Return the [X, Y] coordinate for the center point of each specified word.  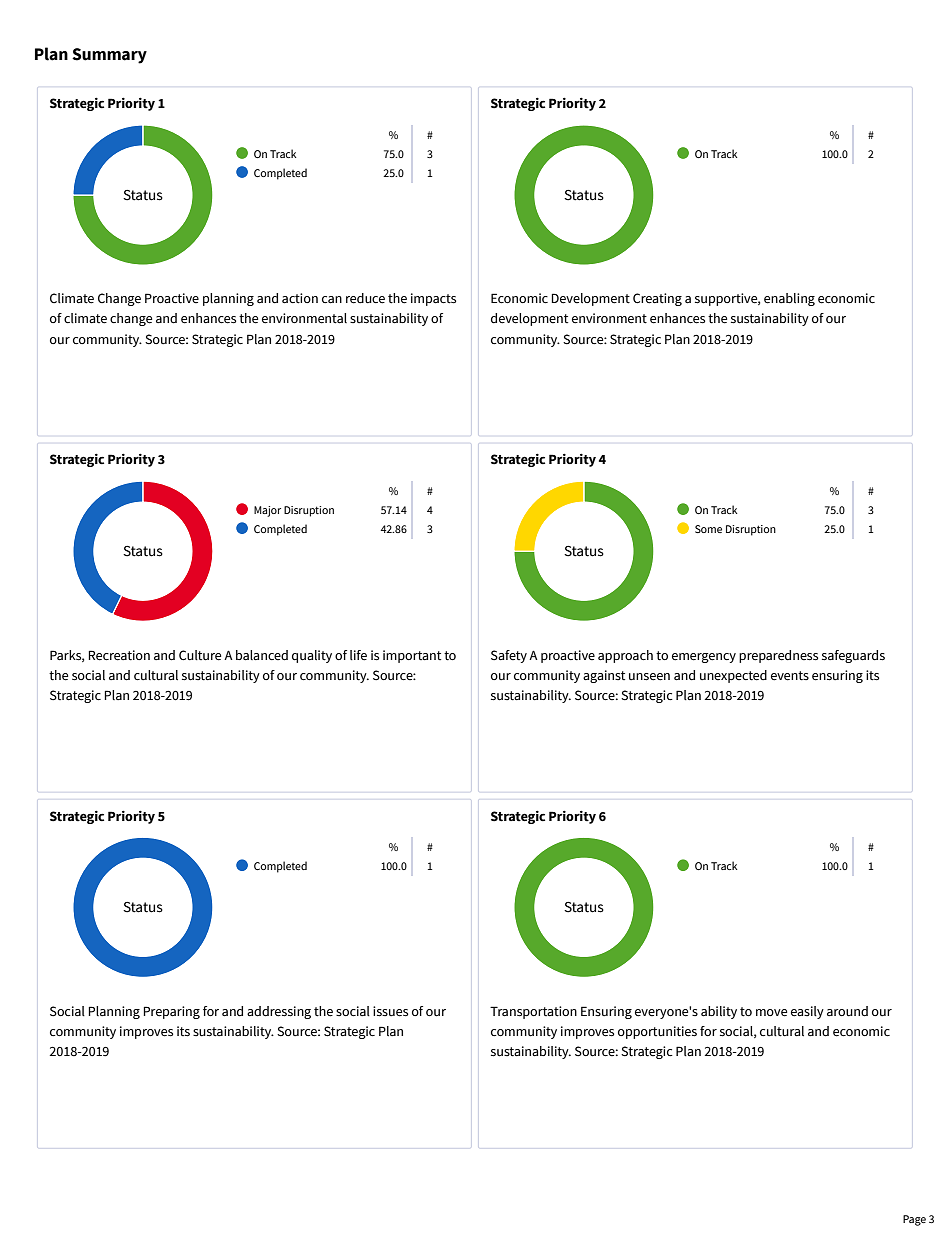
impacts [433, 299]
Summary [109, 56]
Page [914, 1220]
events [790, 676]
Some [708, 529]
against [604, 676]
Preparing [171, 1012]
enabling [789, 299]
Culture [200, 655]
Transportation [533, 1012]
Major [267, 511]
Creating [657, 299]
